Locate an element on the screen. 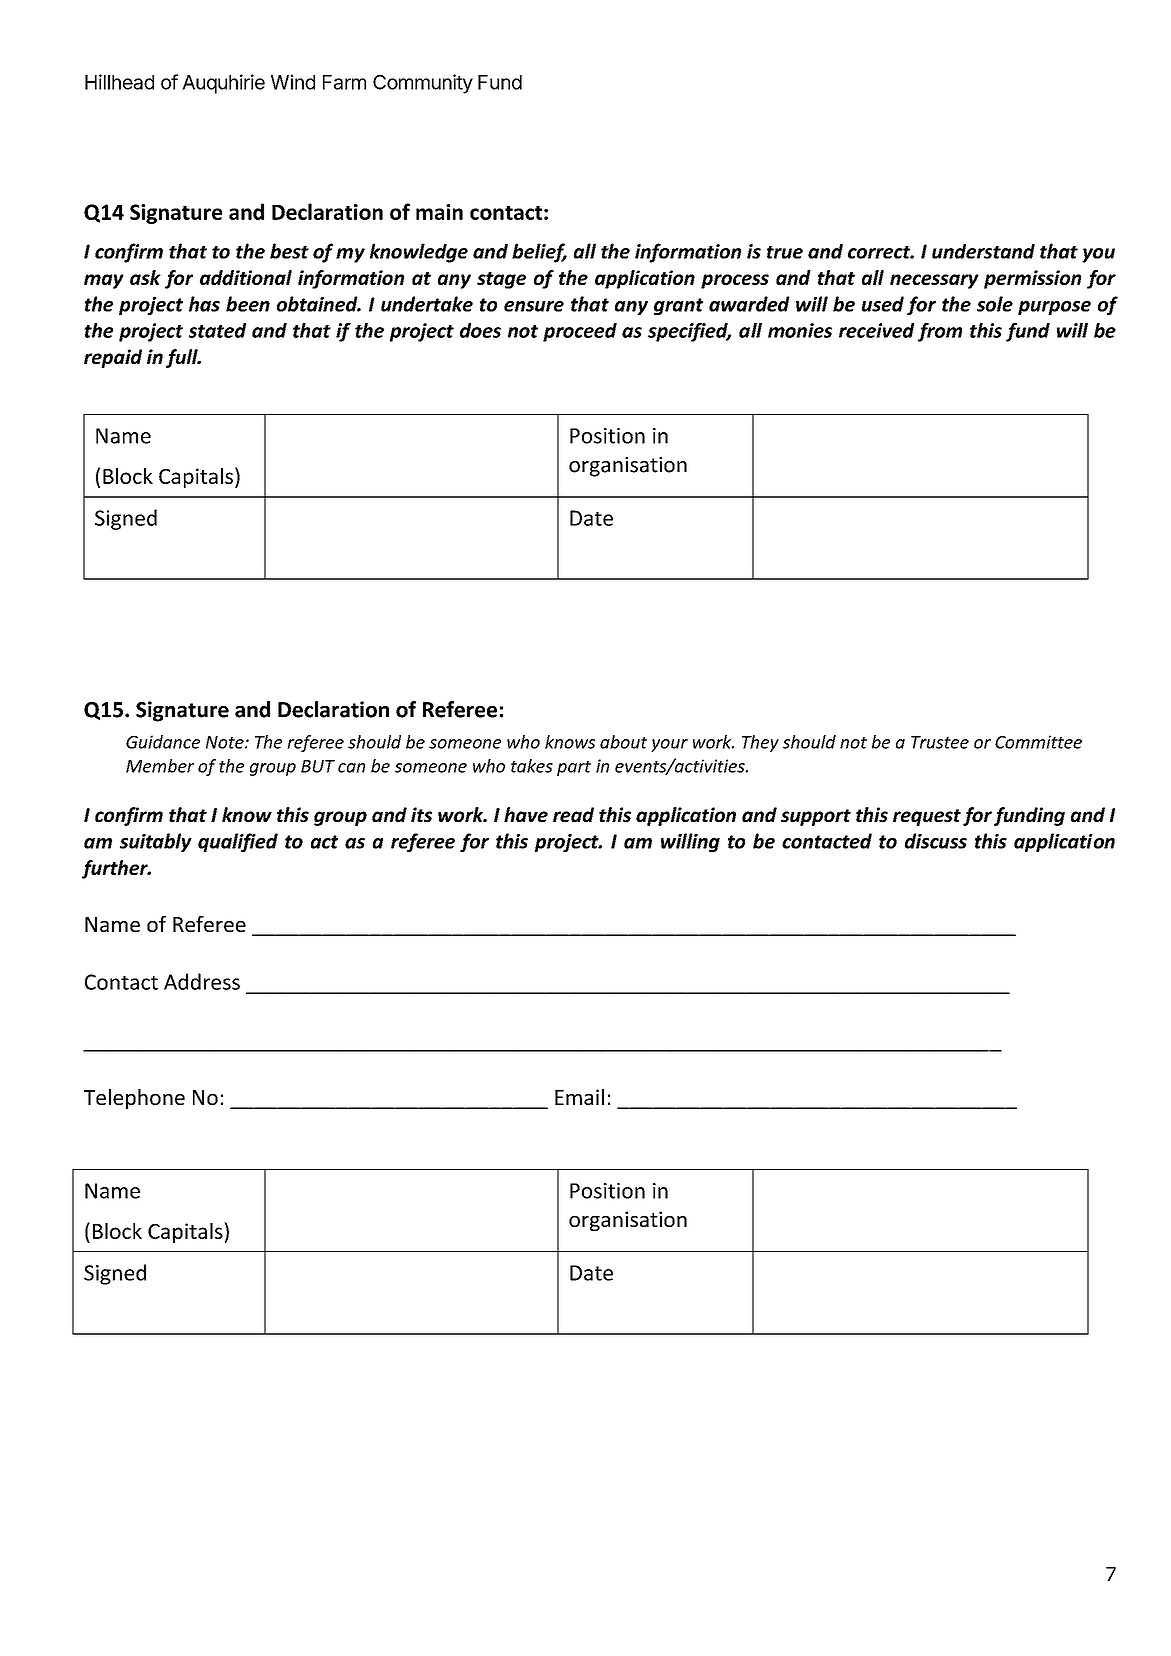  Telephone is located at coordinates (134, 1099).
